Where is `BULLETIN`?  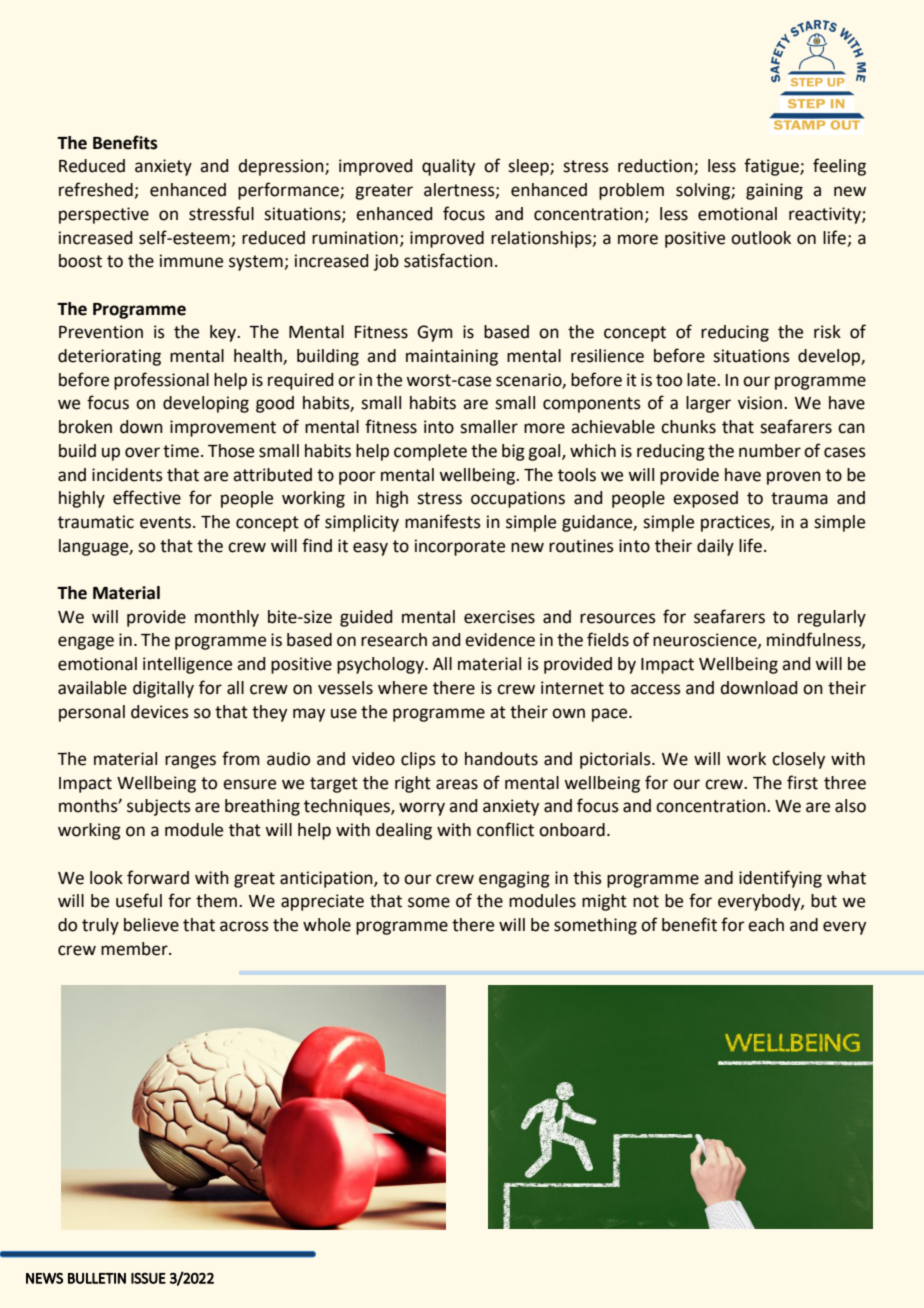 BULLETIN is located at coordinates (97, 1278).
